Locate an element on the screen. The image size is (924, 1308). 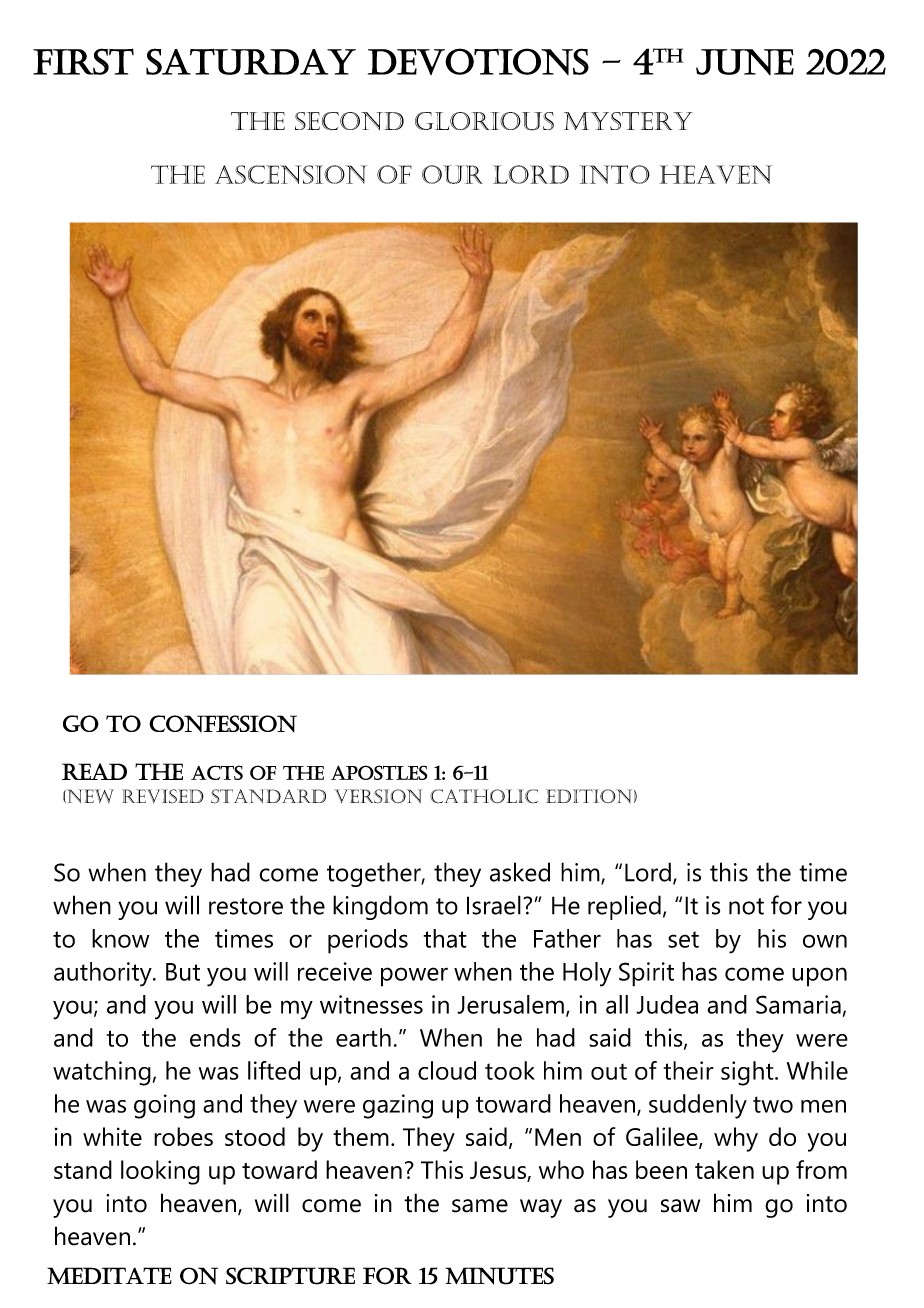
Apostles is located at coordinates (379, 772).
